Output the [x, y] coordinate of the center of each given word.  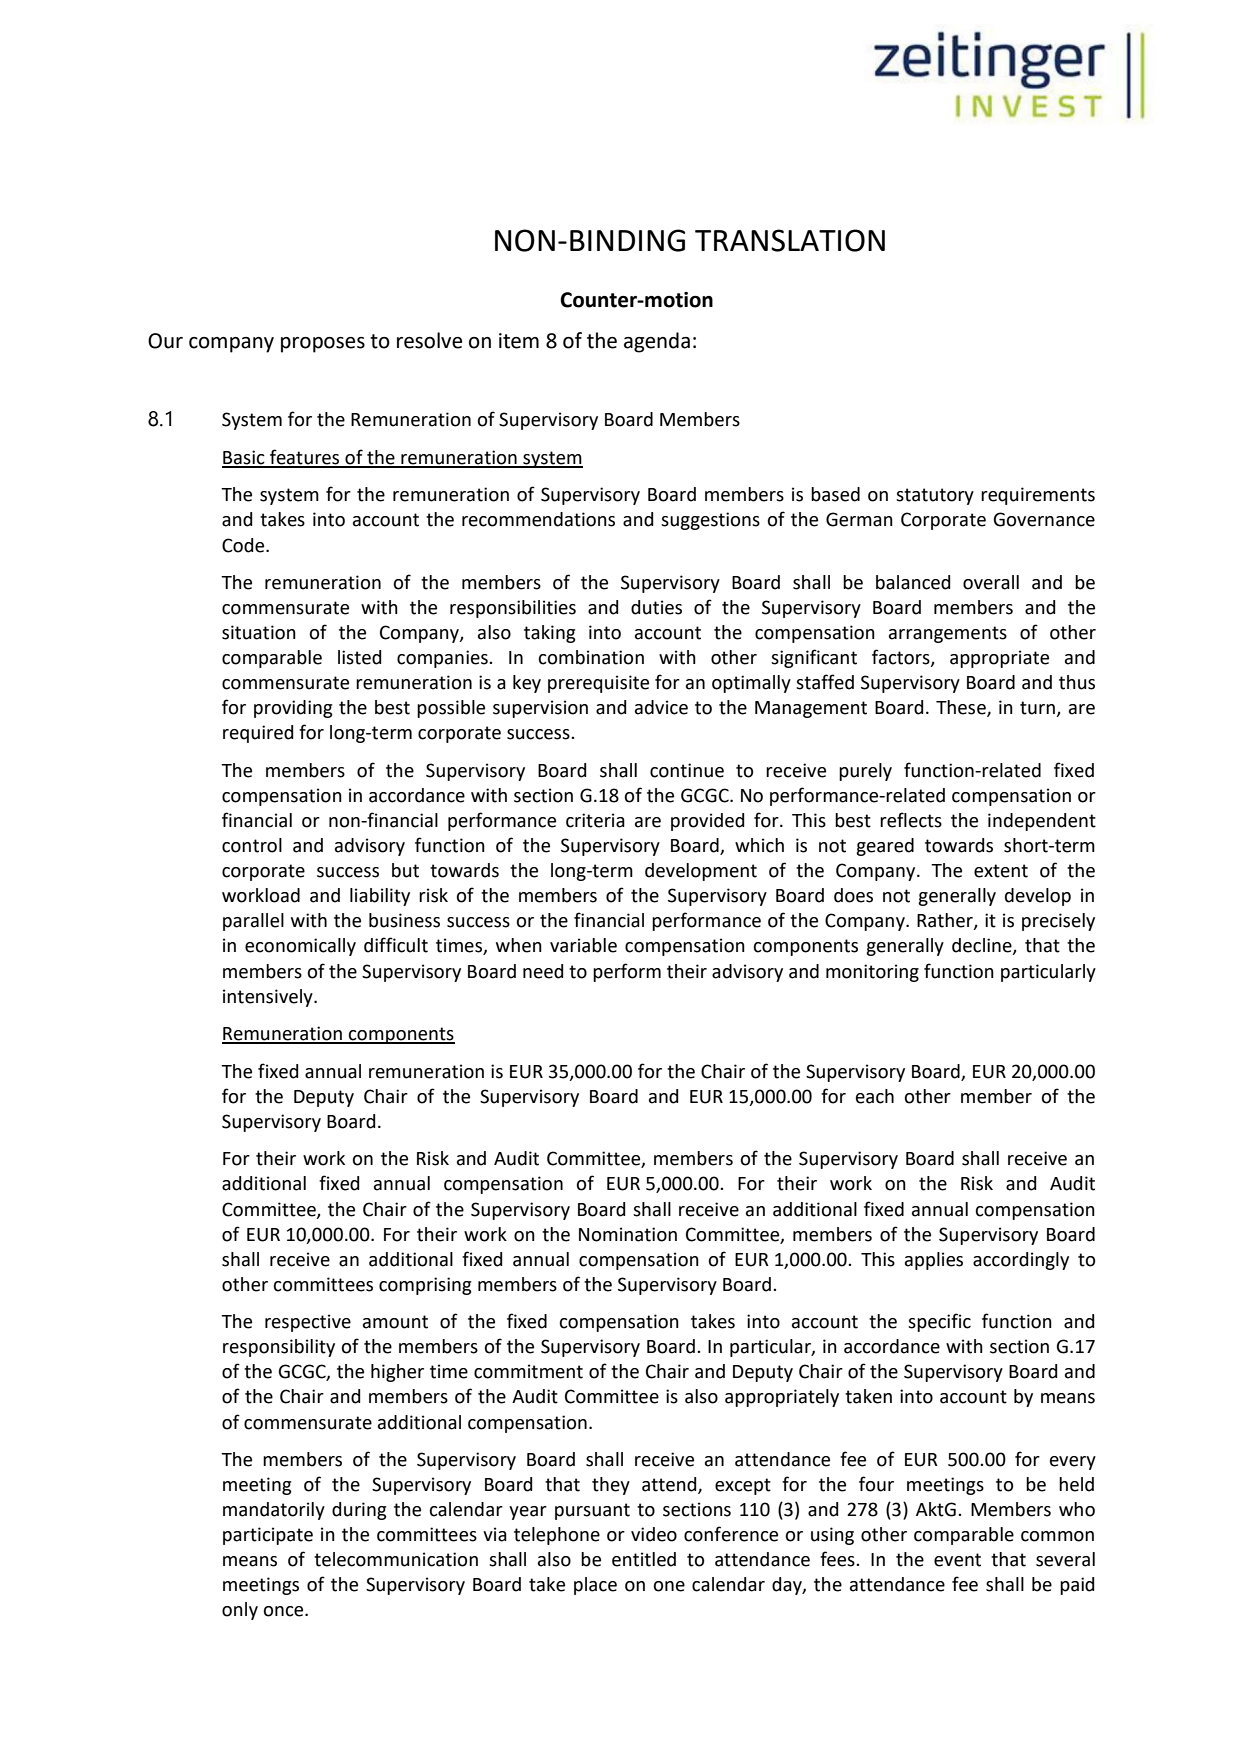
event [957, 1560]
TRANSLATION [790, 240]
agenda [657, 342]
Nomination [628, 1234]
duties [656, 607]
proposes [323, 345]
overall [991, 582]
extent [1001, 871]
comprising [425, 1286]
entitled [644, 1559]
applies [934, 1261]
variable [583, 945]
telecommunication [396, 1559]
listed [359, 657]
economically [300, 947]
